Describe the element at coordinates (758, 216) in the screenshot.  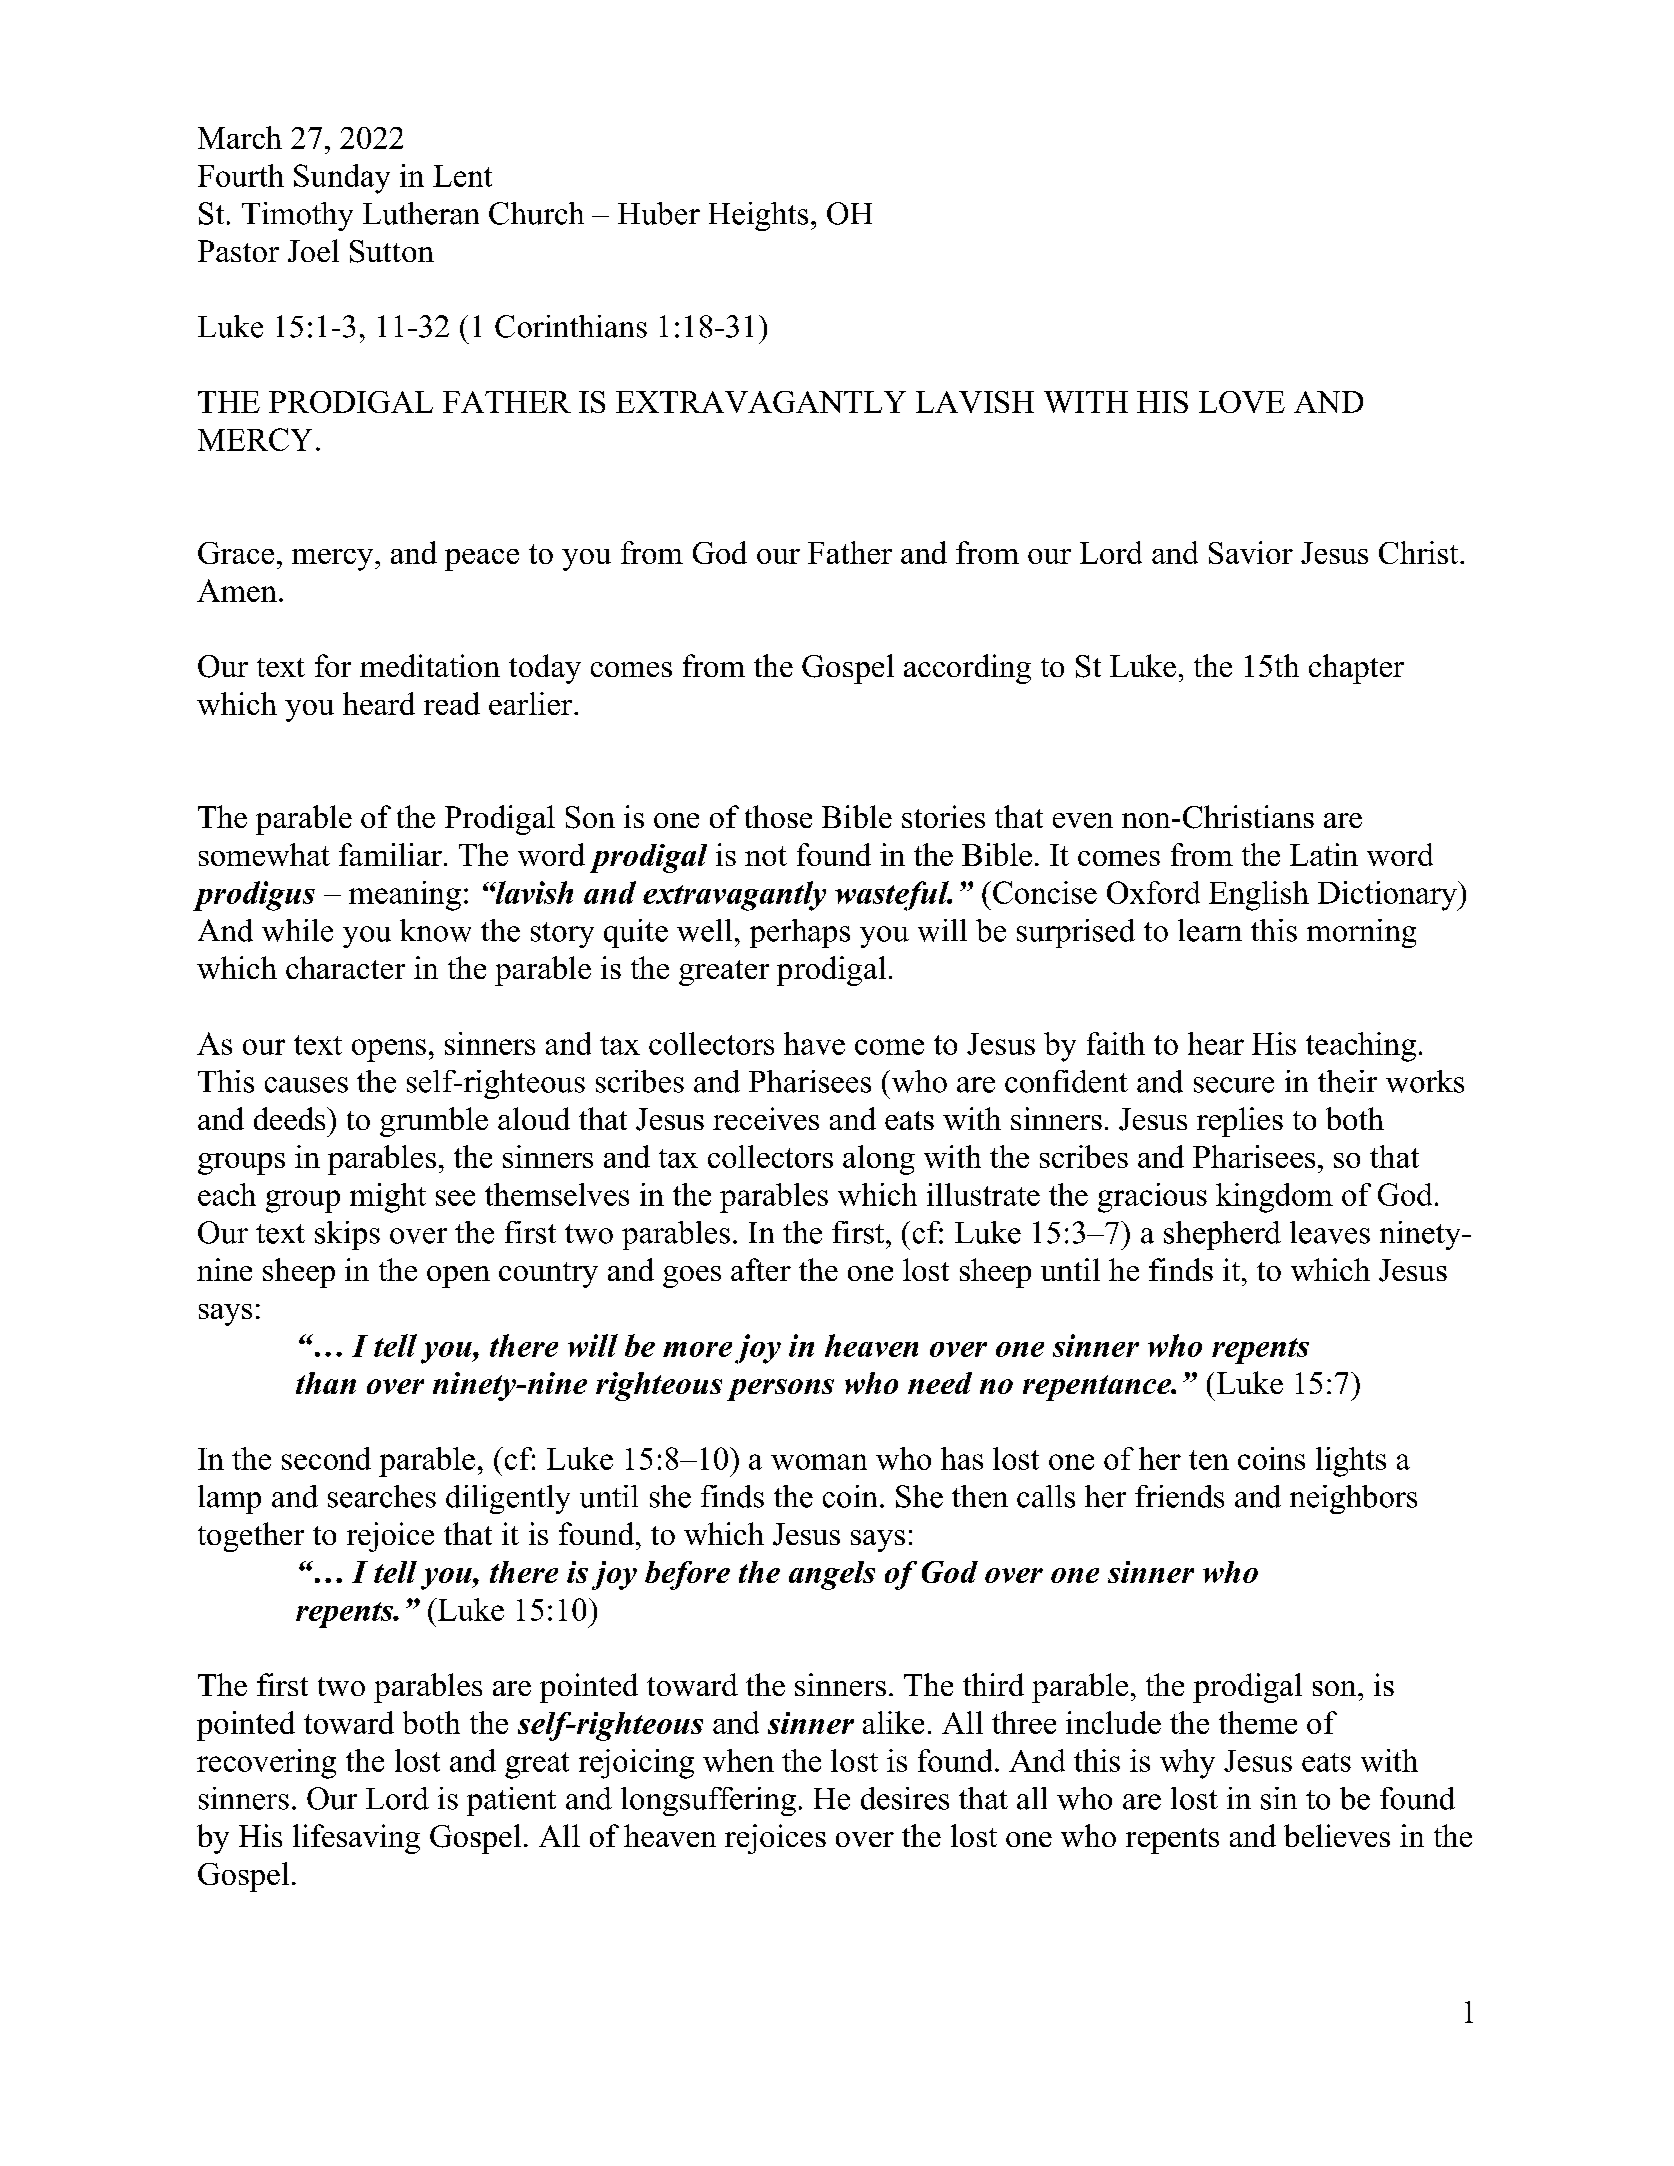
I see `Heights` at that location.
